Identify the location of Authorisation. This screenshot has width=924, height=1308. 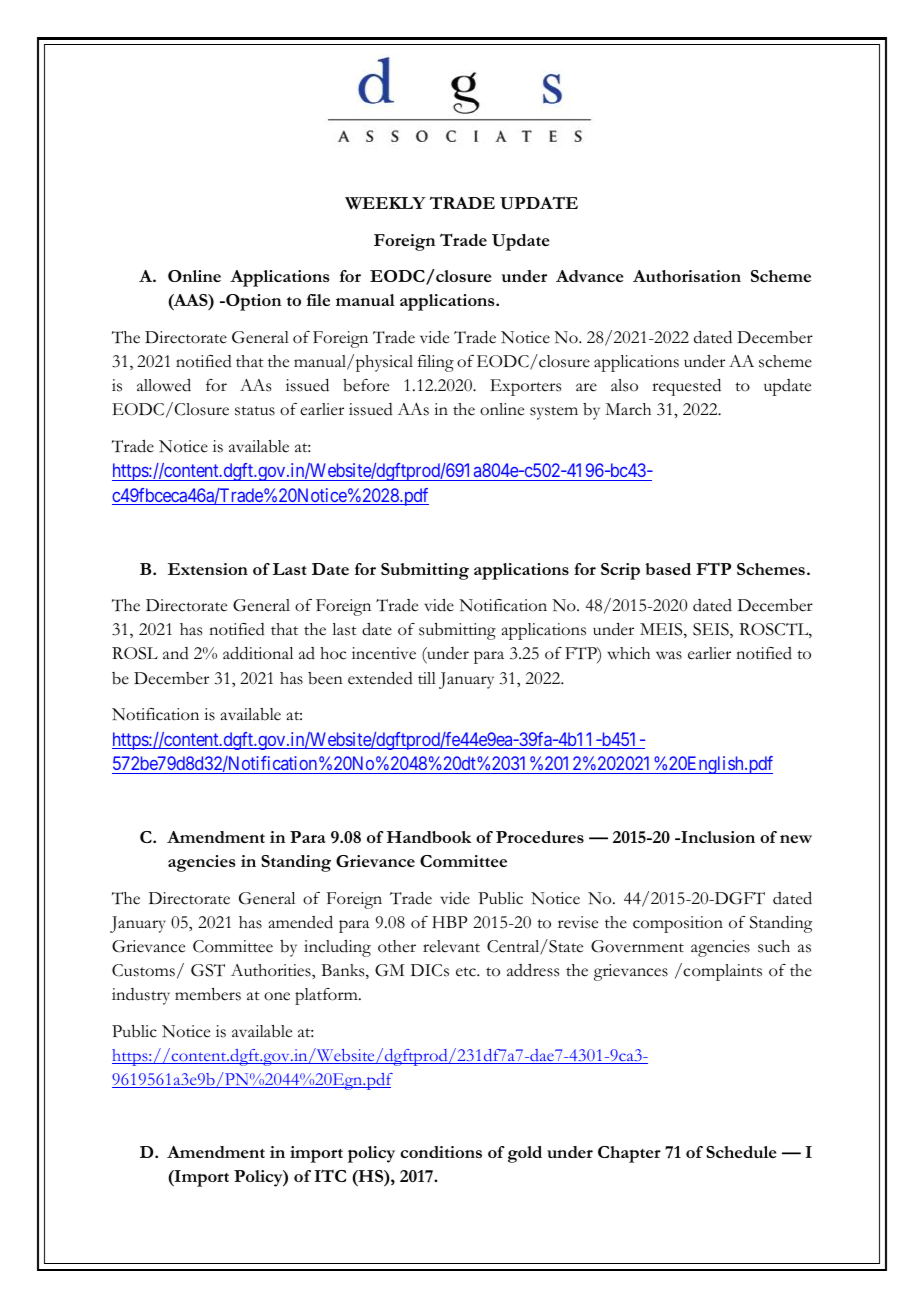
(687, 276).
